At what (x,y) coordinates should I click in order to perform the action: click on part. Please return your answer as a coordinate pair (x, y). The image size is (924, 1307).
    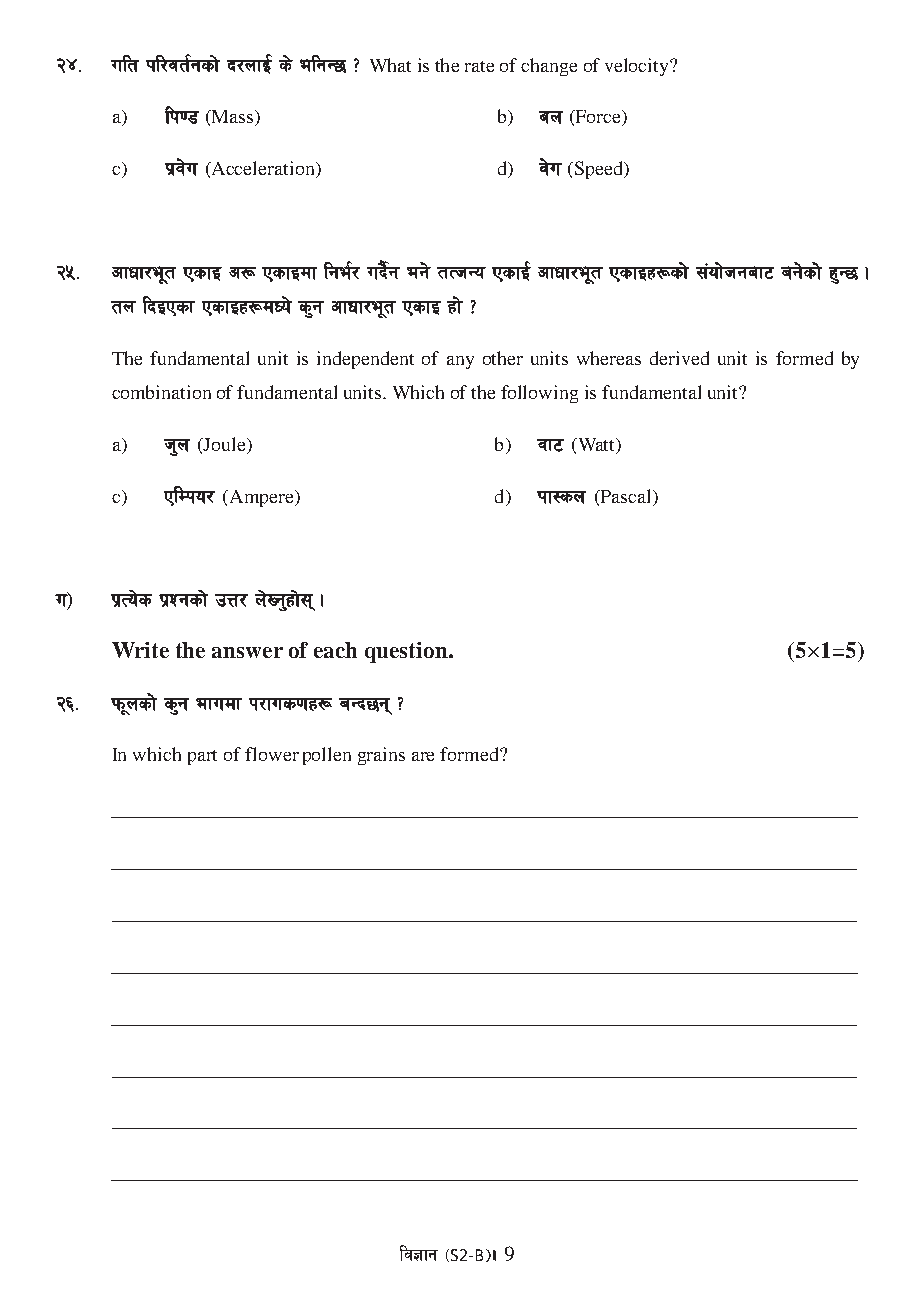
    Looking at the image, I should click on (202, 757).
